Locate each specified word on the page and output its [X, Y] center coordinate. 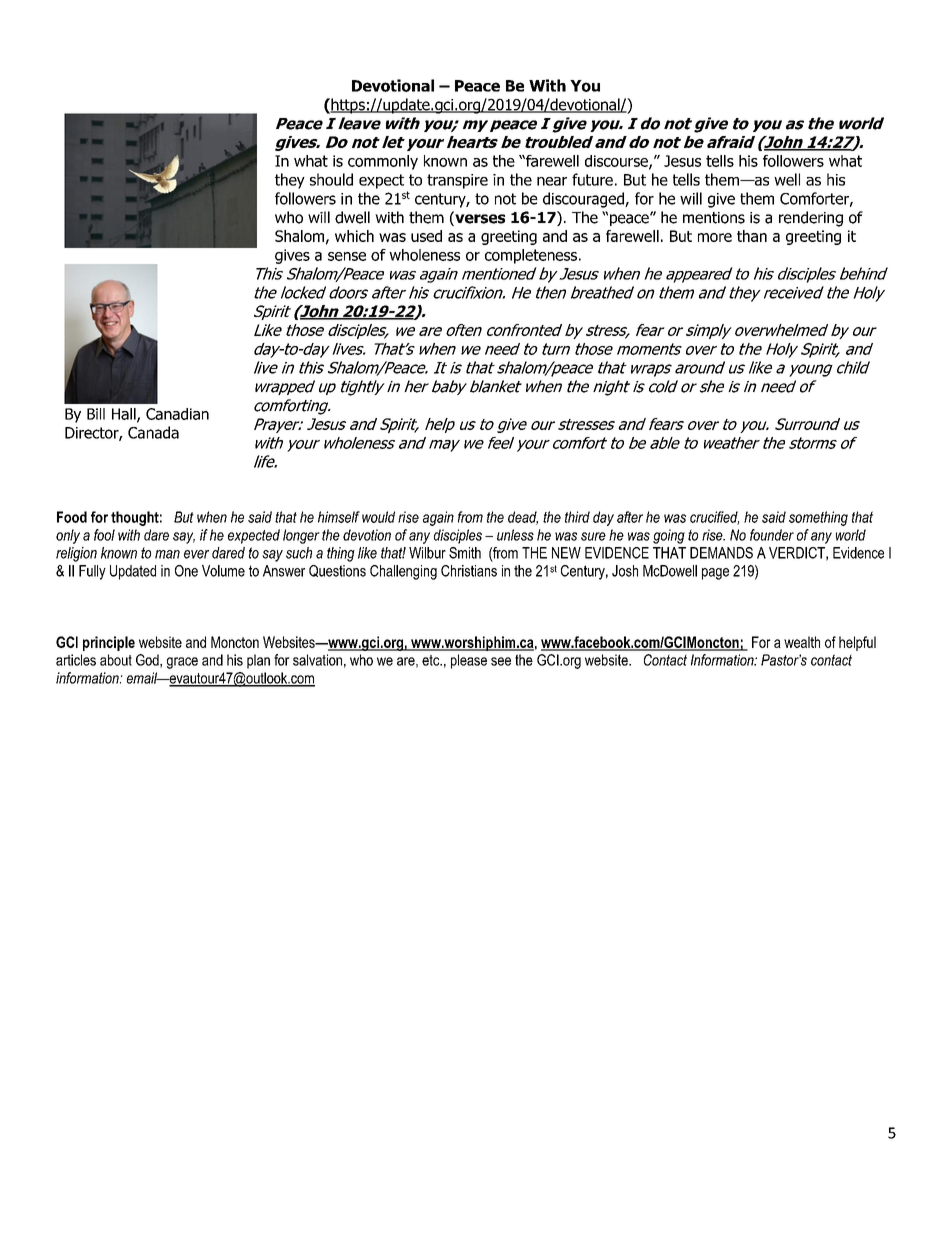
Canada [153, 432]
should [331, 179]
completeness [531, 256]
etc [432, 660]
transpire [457, 181]
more [715, 237]
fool [104, 535]
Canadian [177, 414]
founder [772, 535]
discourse [617, 162]
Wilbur [427, 553]
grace [182, 663]
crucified [714, 518]
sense [347, 256]
